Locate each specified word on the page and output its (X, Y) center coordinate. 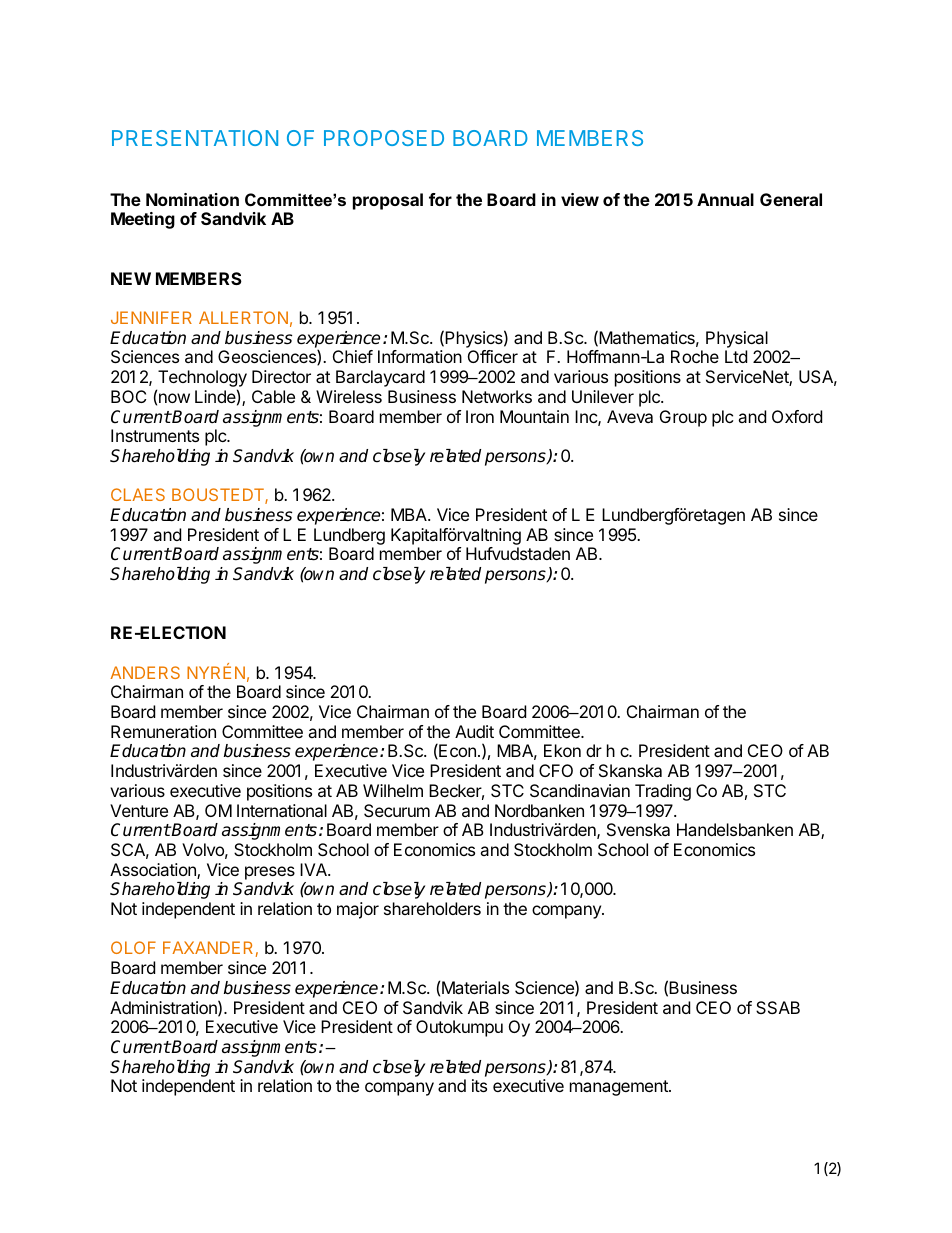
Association (154, 871)
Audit (474, 731)
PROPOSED (384, 138)
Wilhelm (393, 790)
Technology (201, 380)
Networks (497, 396)
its (479, 1085)
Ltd (736, 356)
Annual (725, 199)
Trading (663, 792)
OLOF (133, 947)
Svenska (638, 829)
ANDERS (145, 672)
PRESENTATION (195, 138)
